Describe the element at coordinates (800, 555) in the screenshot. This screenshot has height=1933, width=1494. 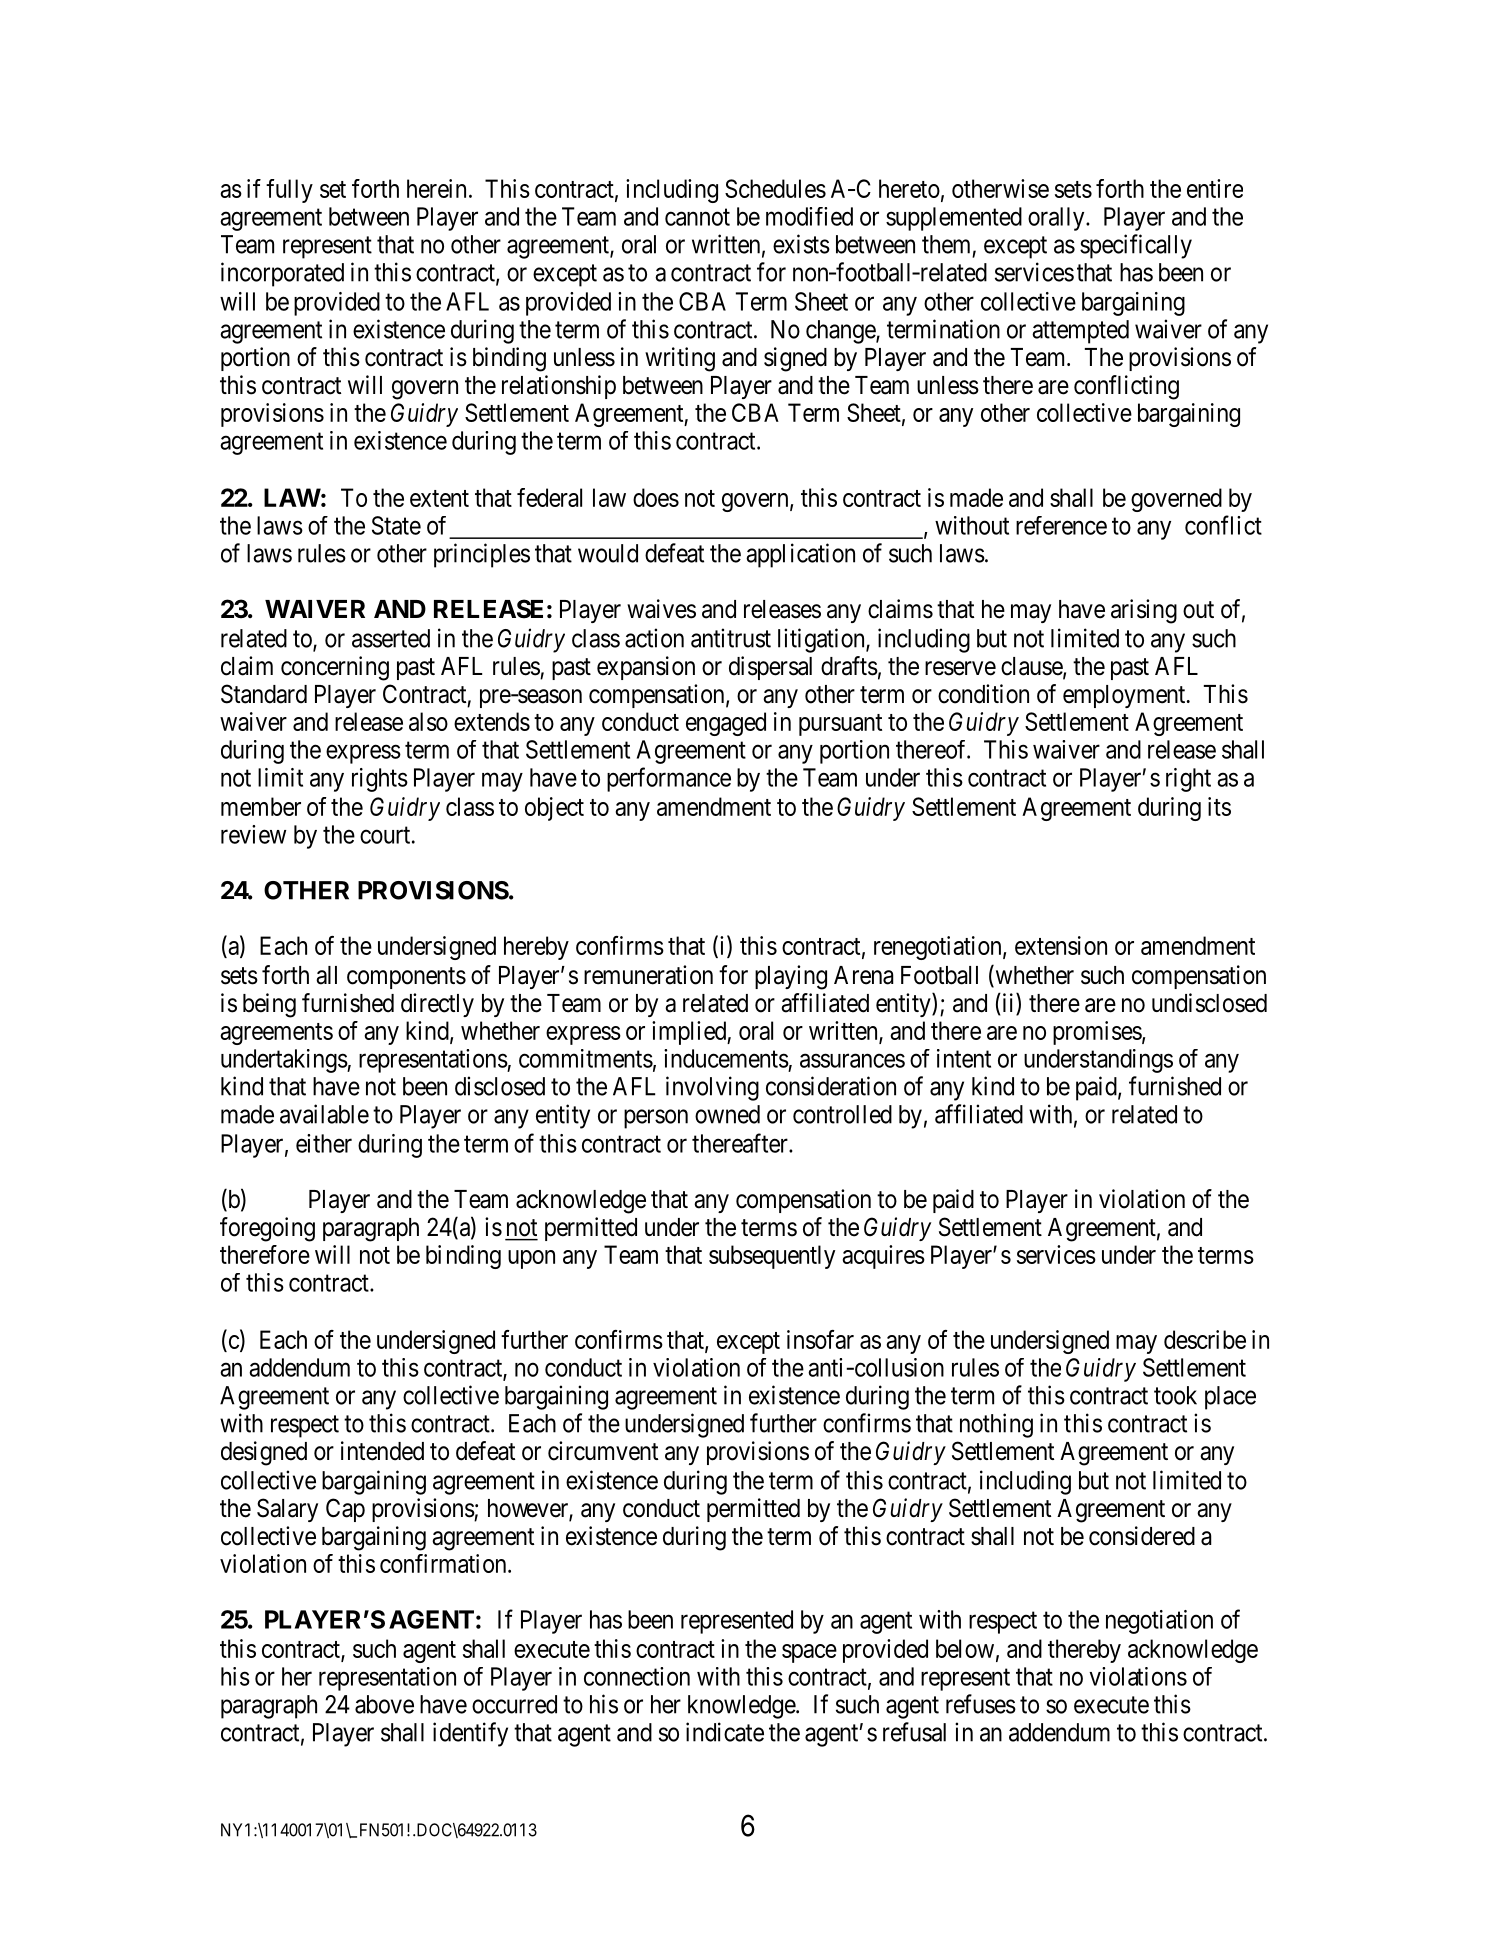
I see `application` at that location.
